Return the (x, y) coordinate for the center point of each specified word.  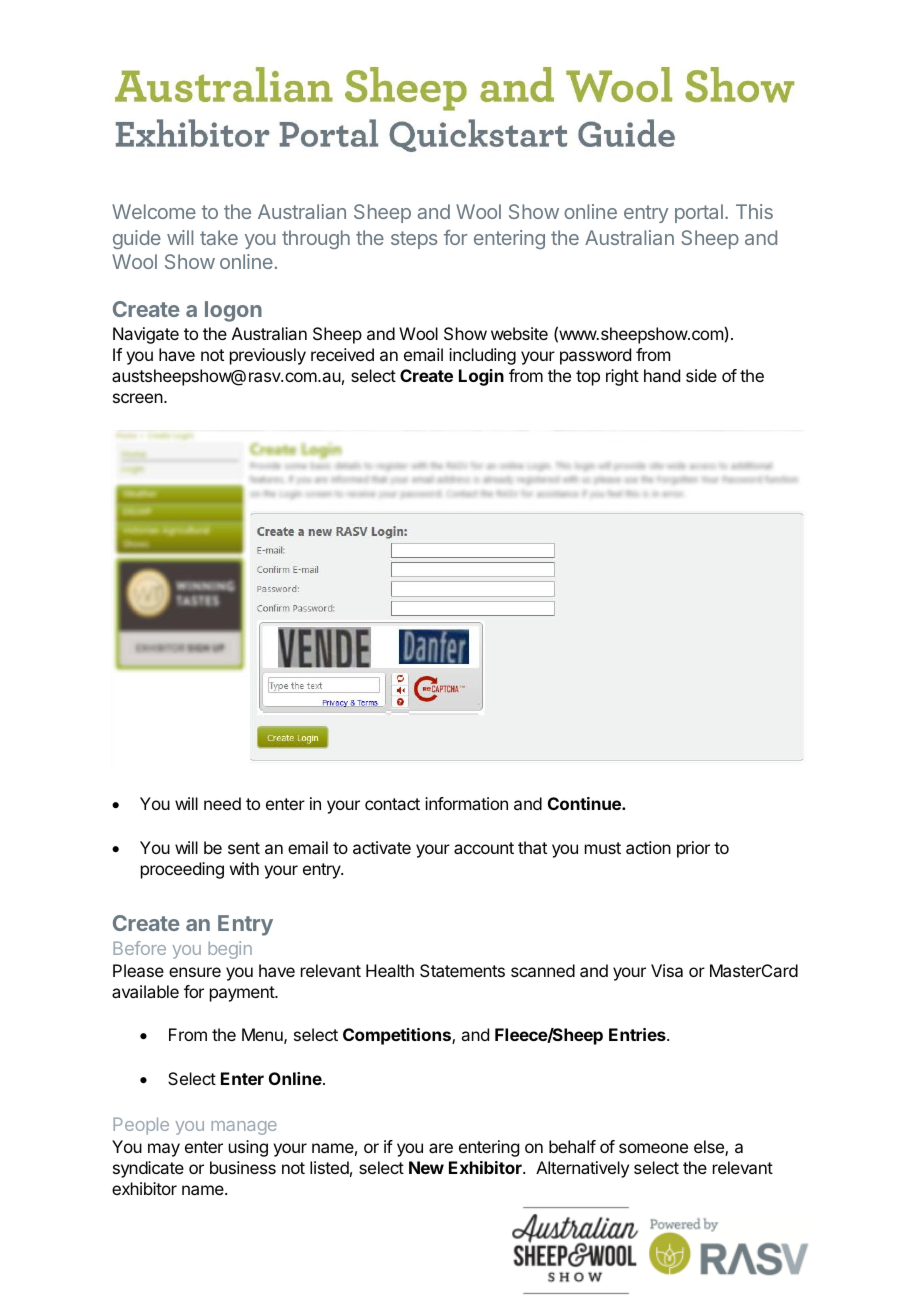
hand (662, 375)
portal (699, 213)
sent (244, 848)
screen (139, 398)
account (484, 848)
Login (481, 377)
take (219, 237)
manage (244, 1128)
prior (693, 849)
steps (414, 240)
